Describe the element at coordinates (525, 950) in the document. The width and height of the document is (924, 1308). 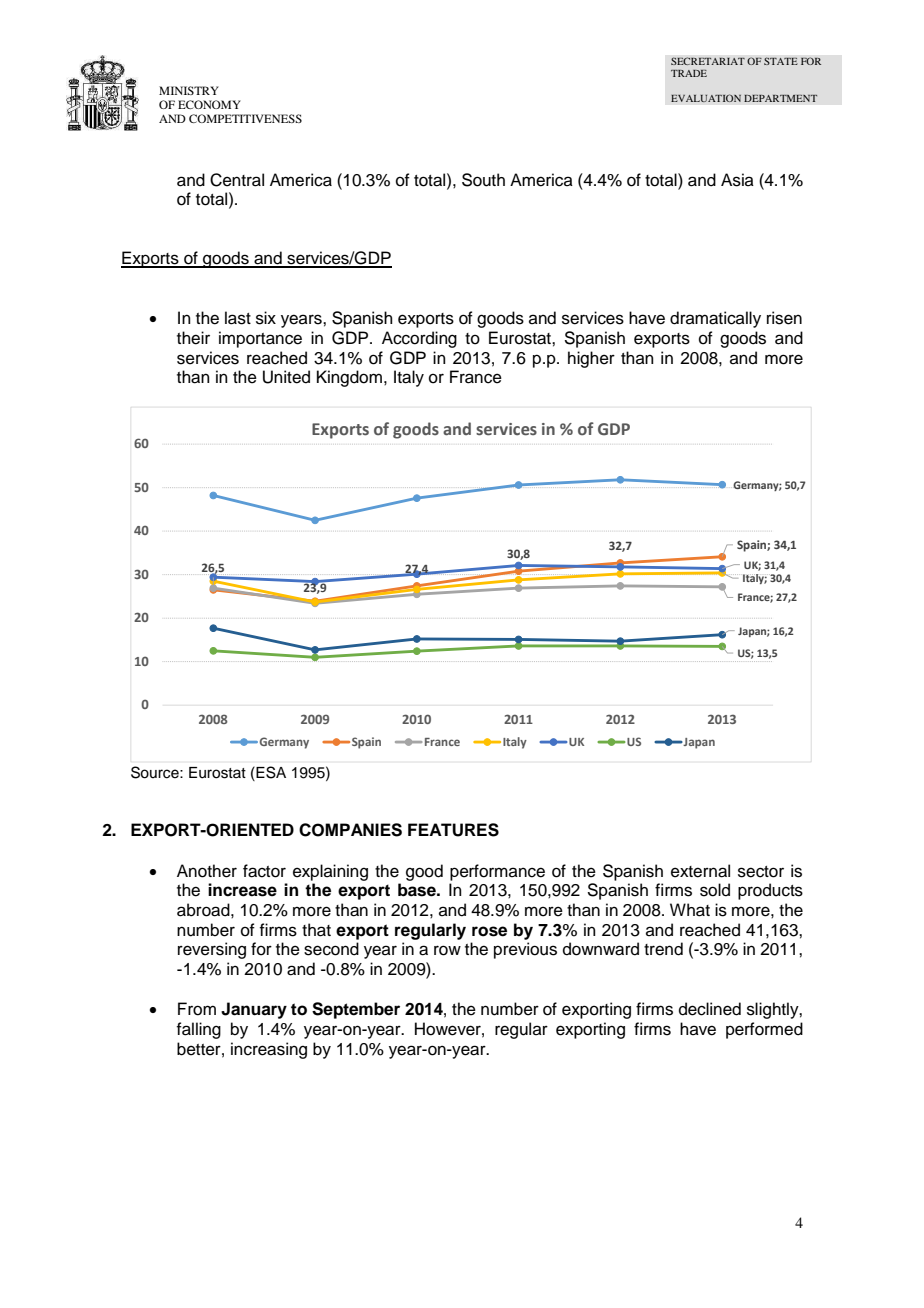
I see `previous` at that location.
